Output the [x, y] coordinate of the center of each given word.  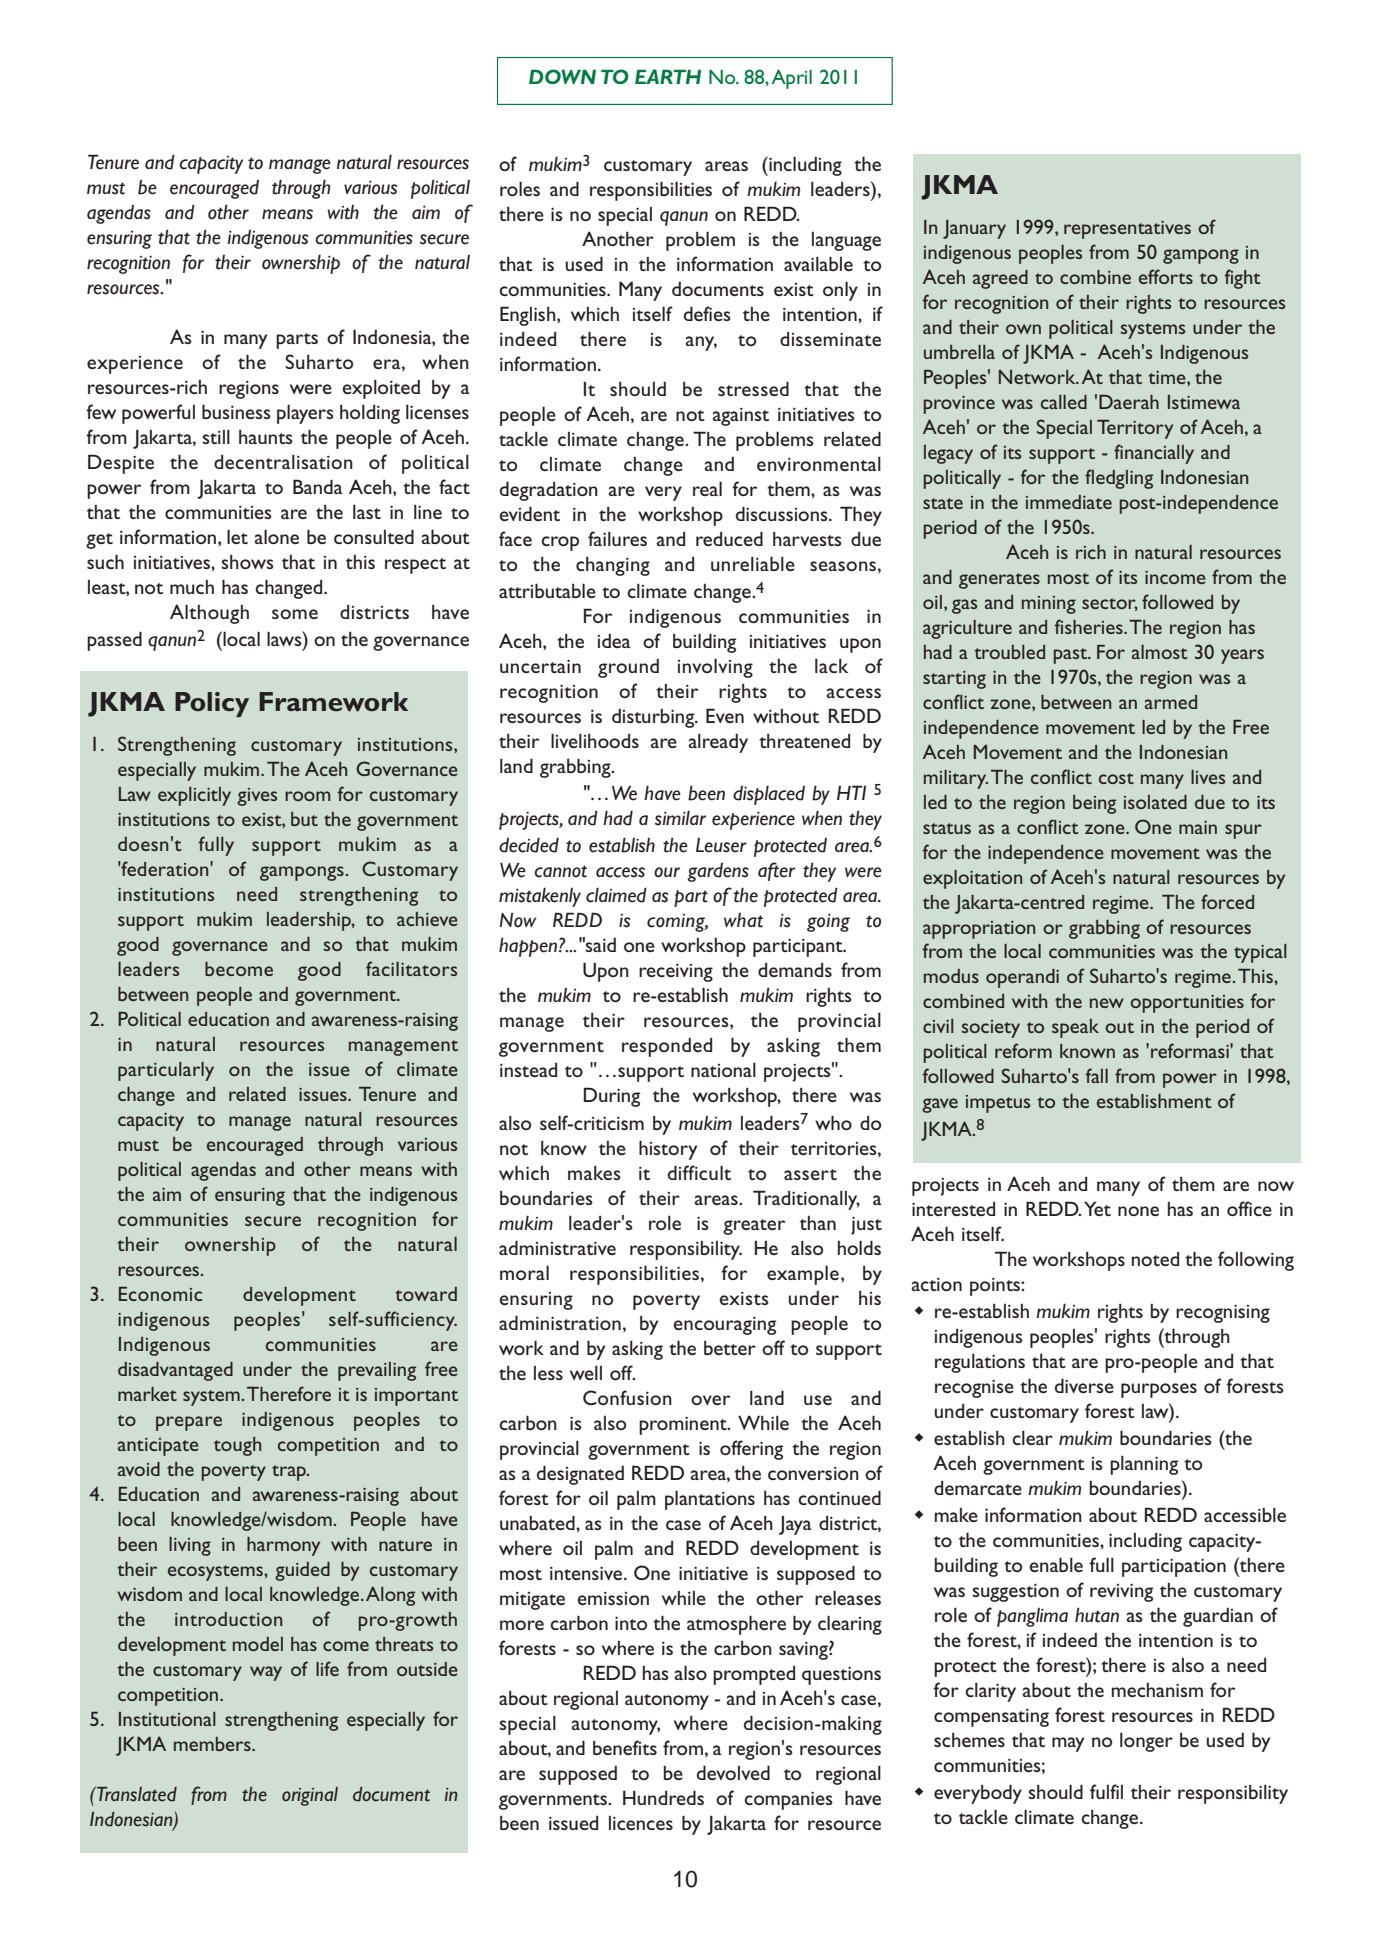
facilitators [411, 968]
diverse [1084, 1385]
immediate [1069, 502]
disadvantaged [175, 1371]
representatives [1127, 230]
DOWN [562, 76]
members [213, 1744]
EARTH [668, 76]
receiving [676, 973]
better [730, 1348]
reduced [729, 538]
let [237, 536]
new [1107, 1003]
